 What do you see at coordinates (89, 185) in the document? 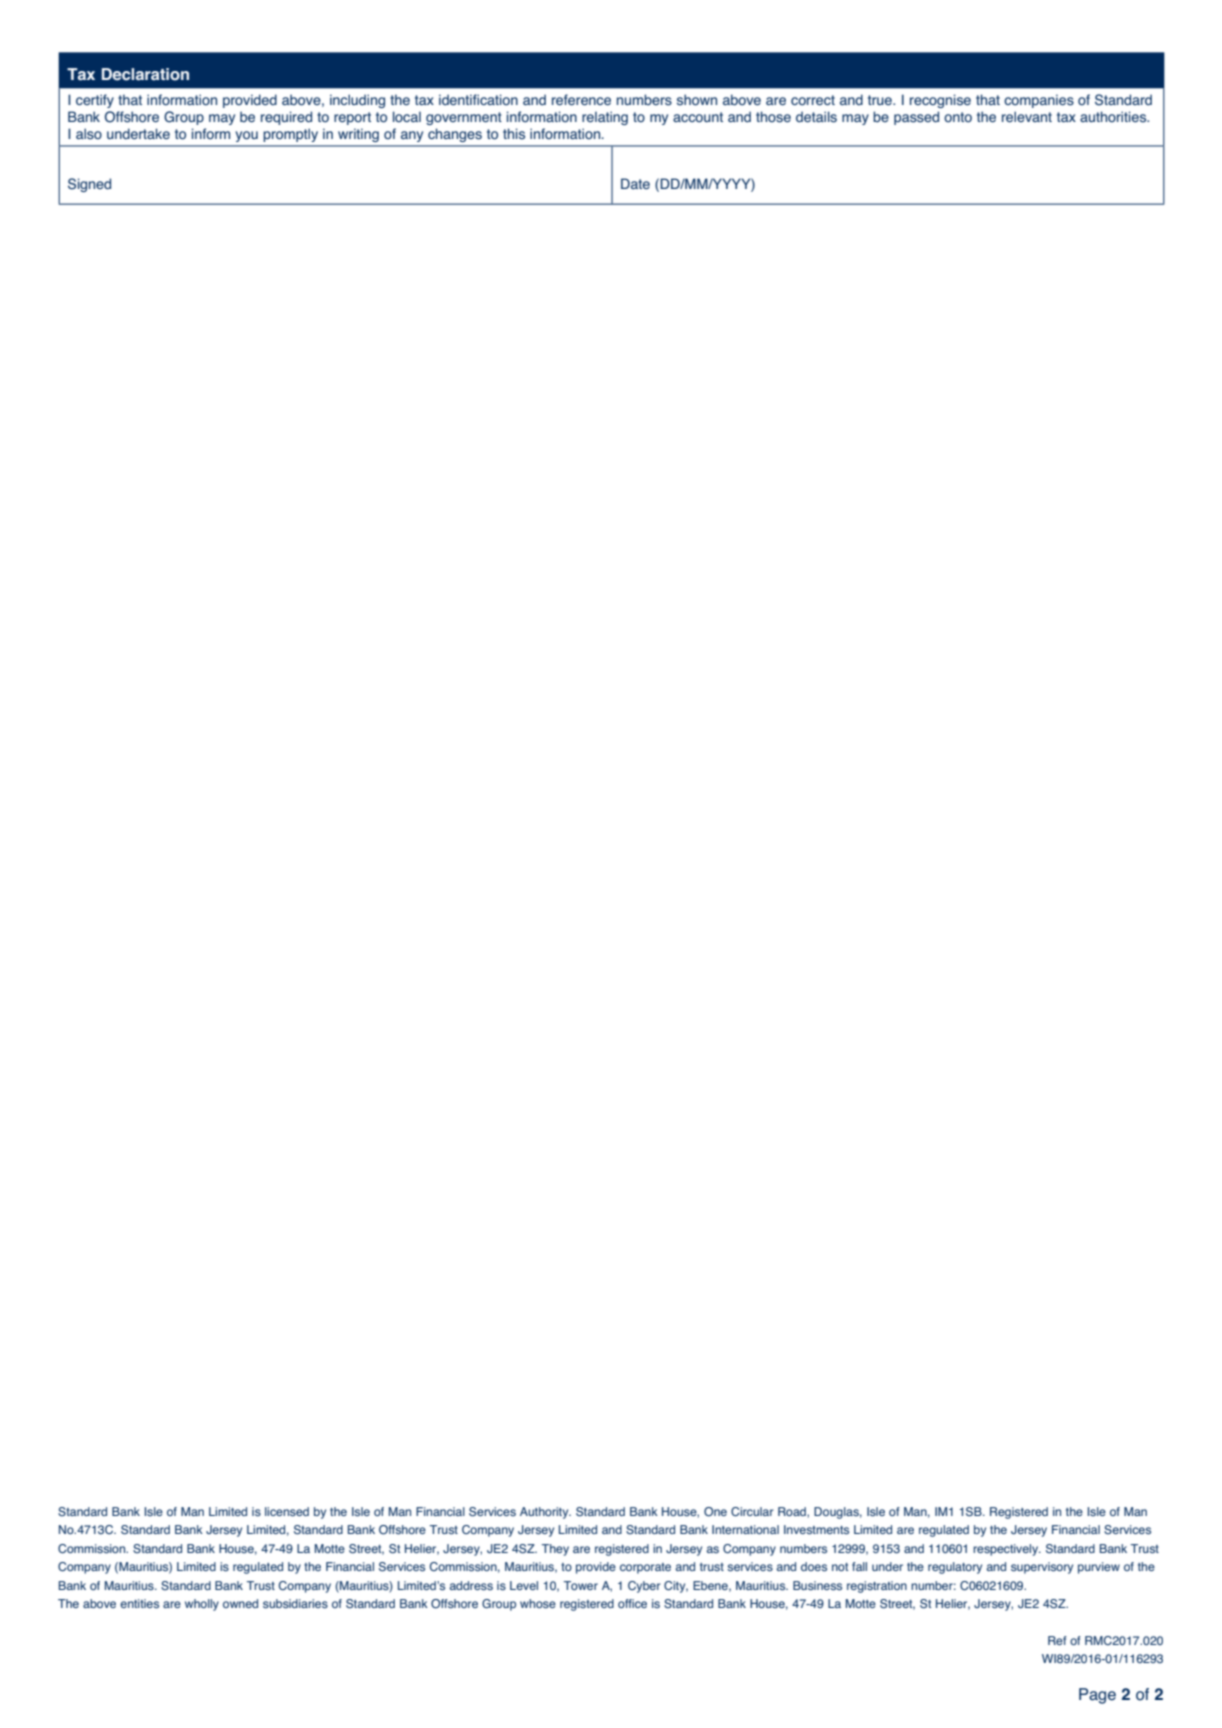
I see `Signed` at bounding box center [89, 185].
